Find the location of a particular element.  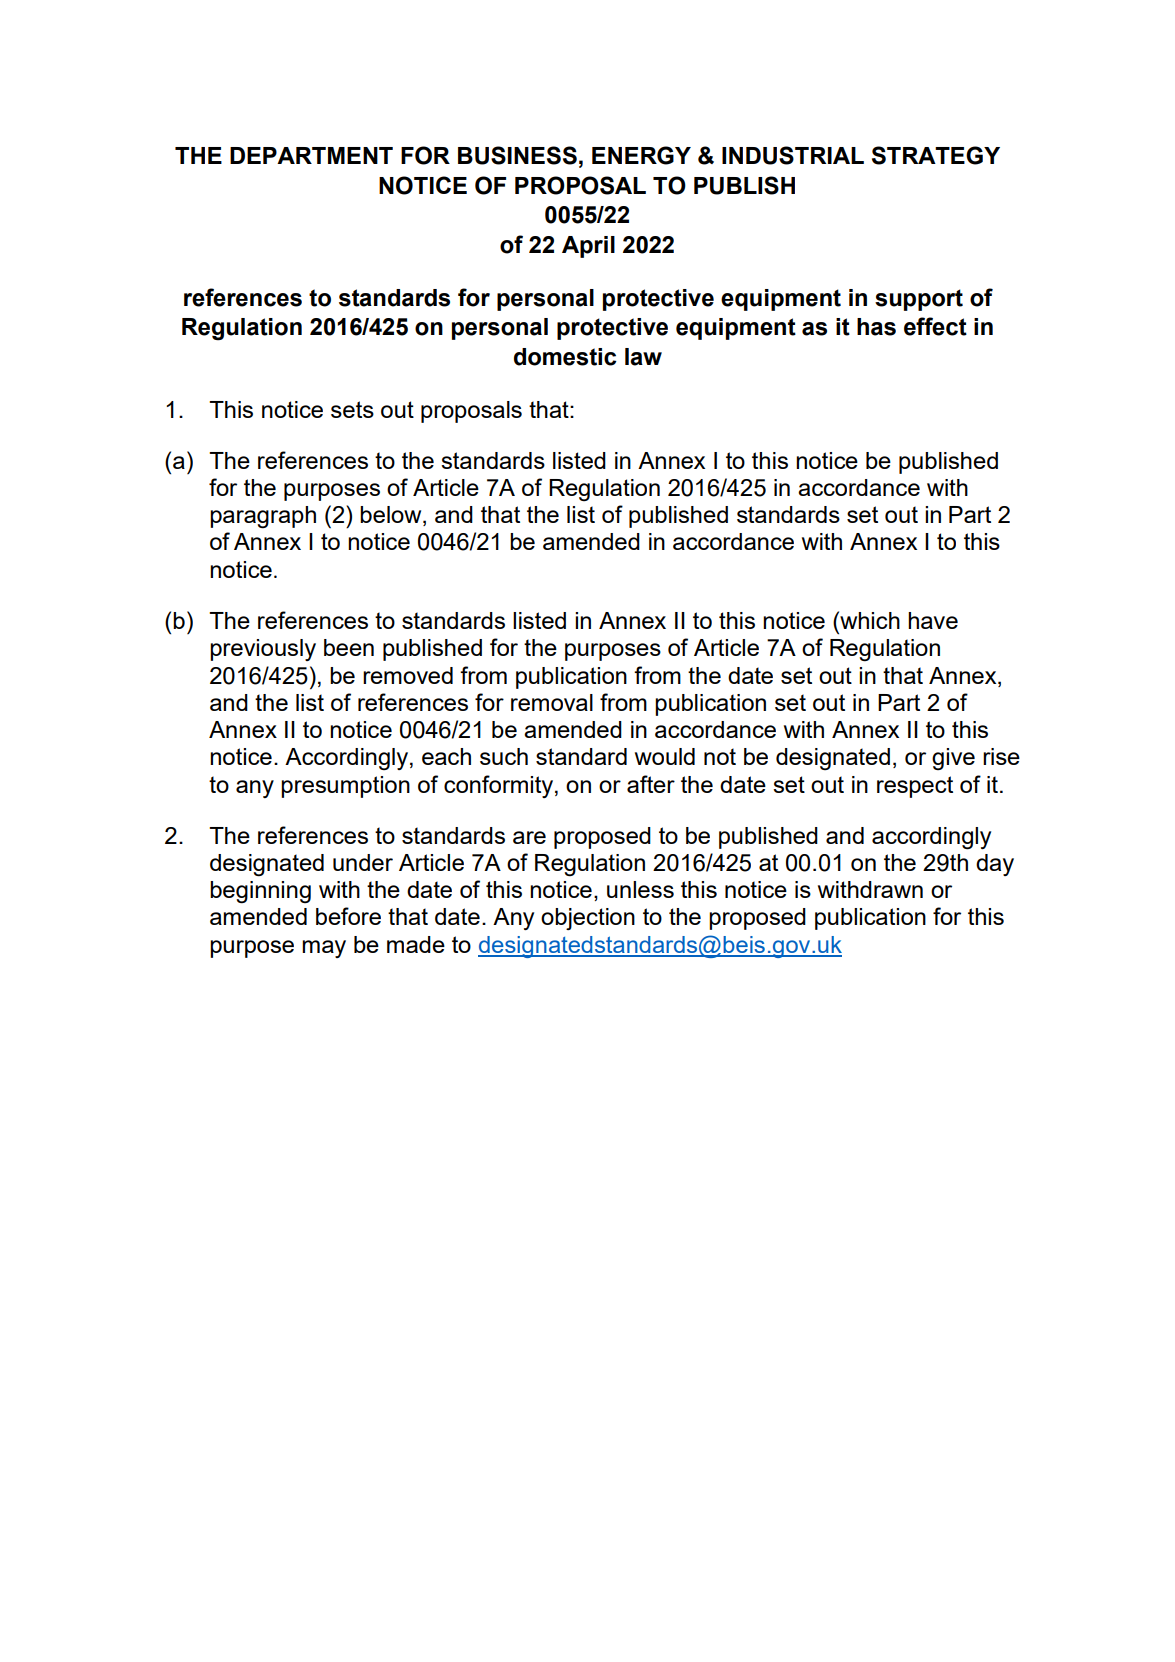

sets is located at coordinates (352, 409).
